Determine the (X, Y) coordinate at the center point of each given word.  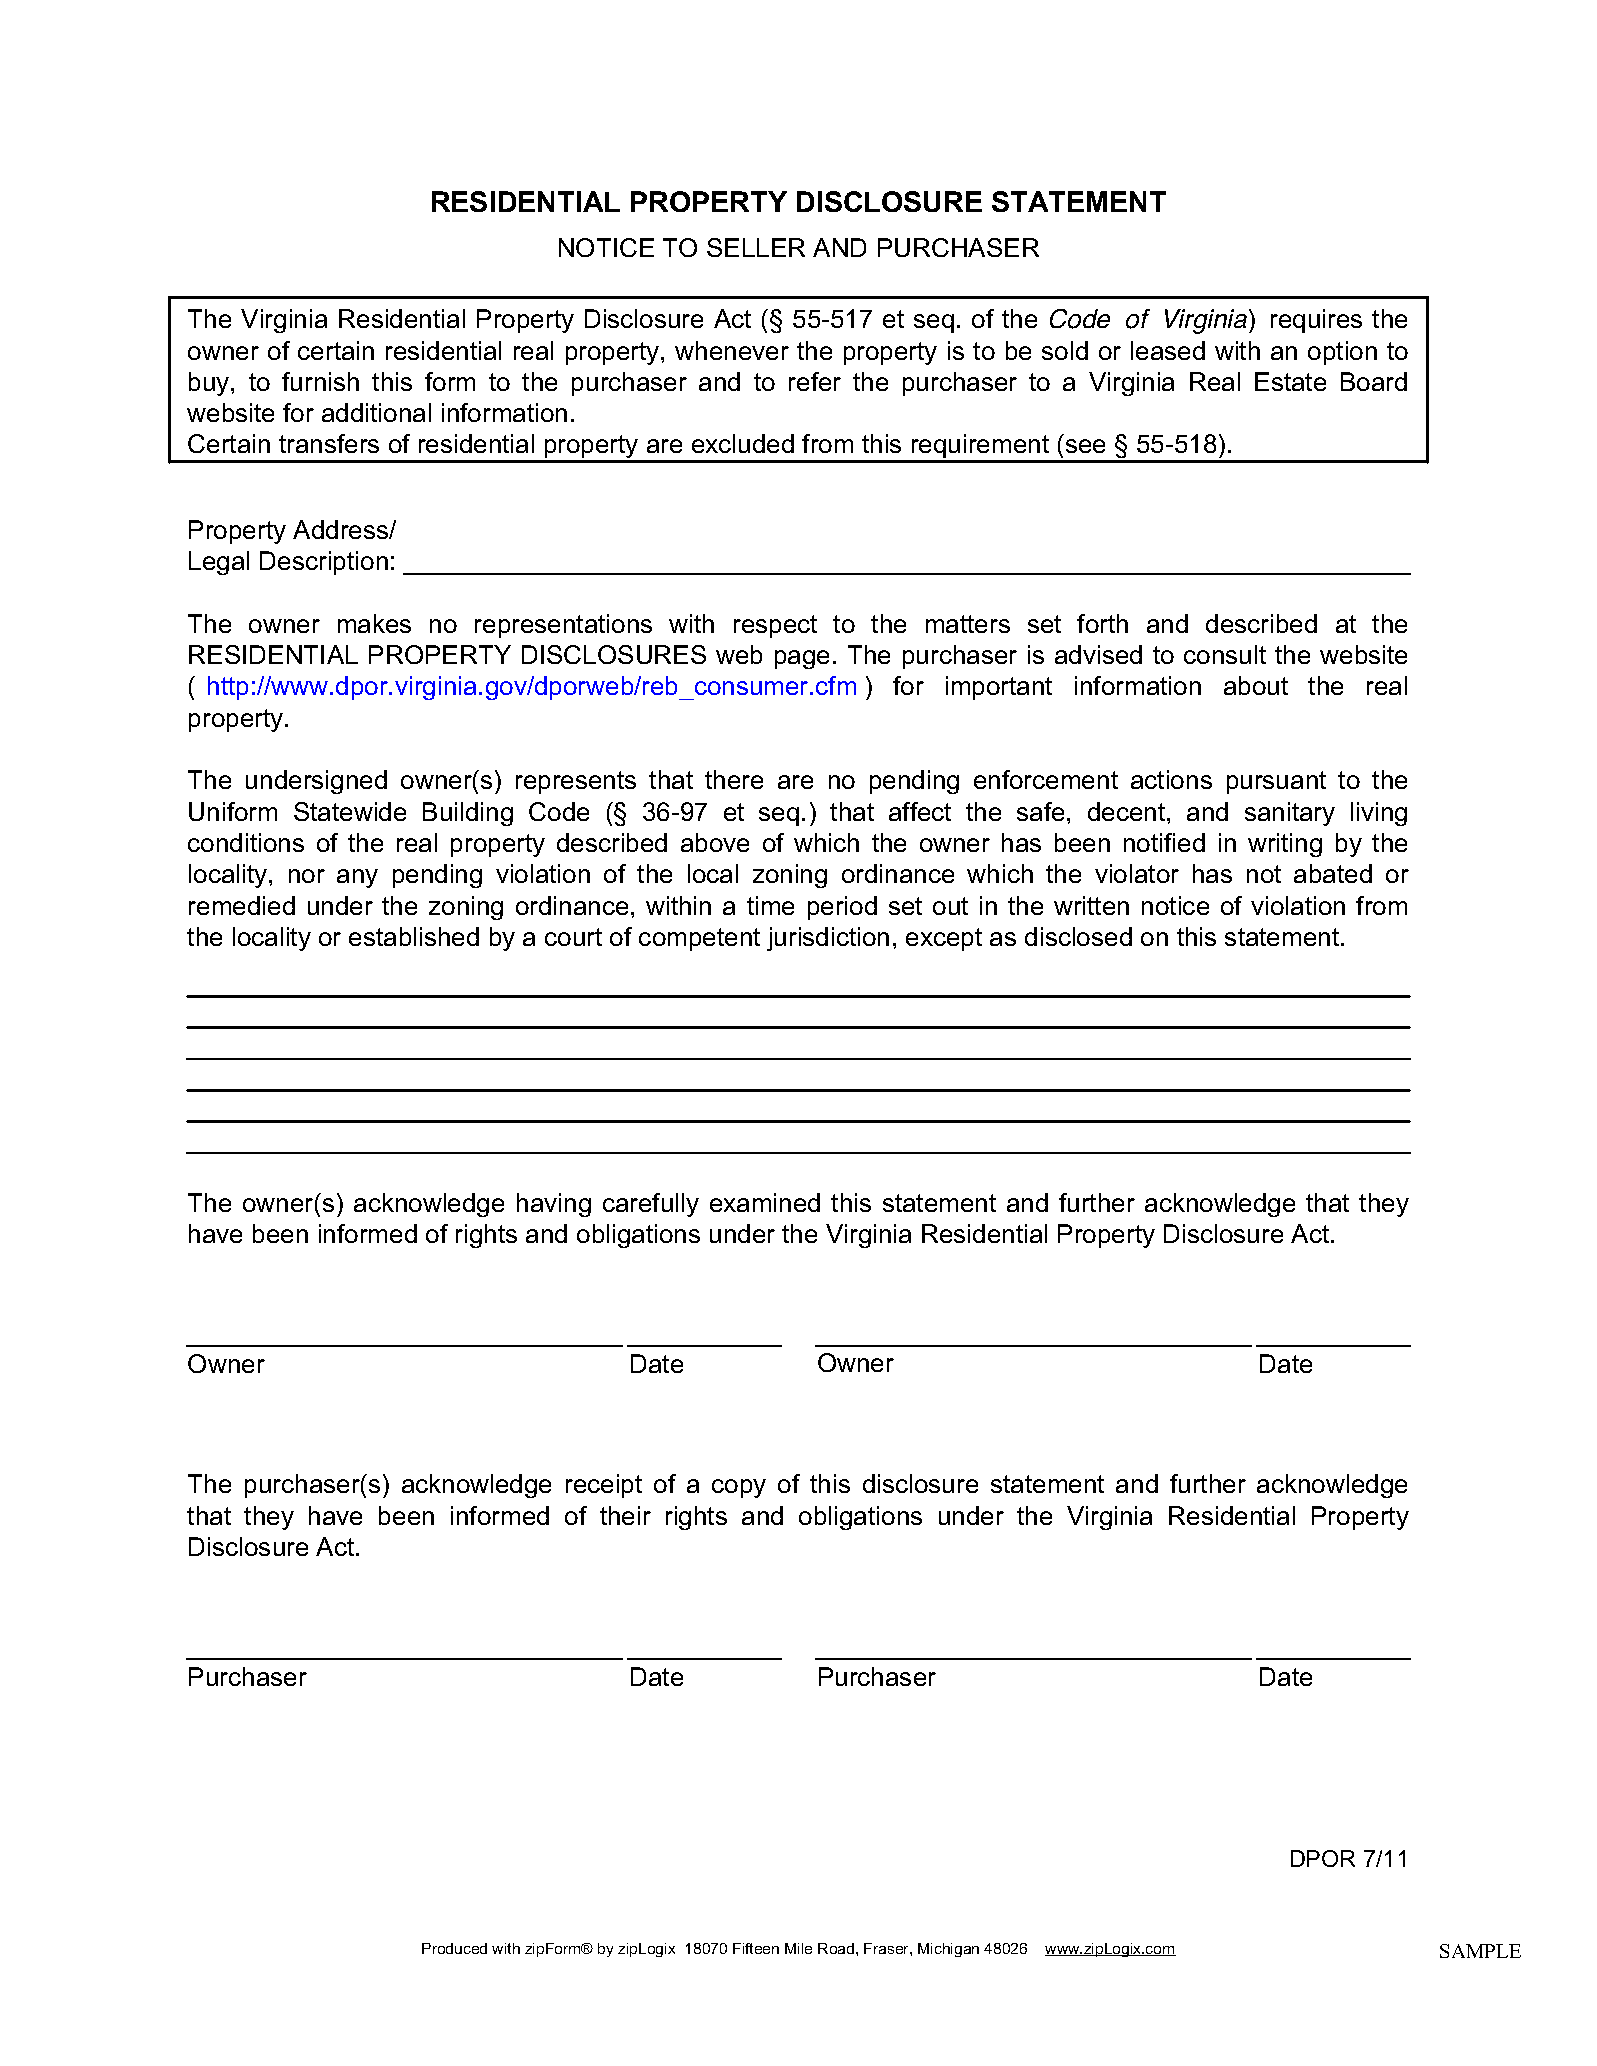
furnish (320, 381)
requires (1316, 321)
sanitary (1290, 814)
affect (920, 811)
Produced (454, 1948)
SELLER (756, 247)
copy (739, 1488)
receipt (604, 1486)
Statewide (350, 811)
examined (765, 1202)
